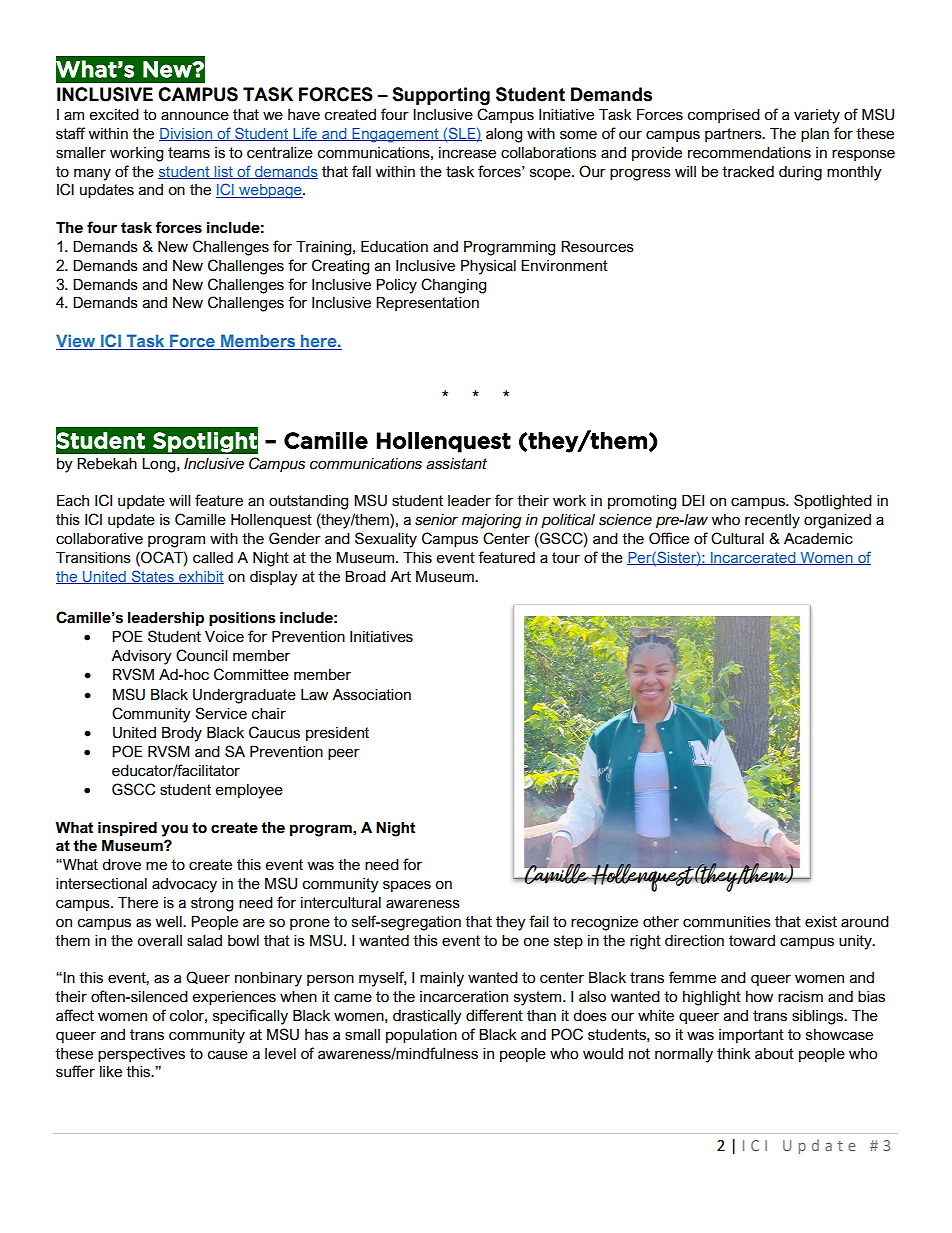  Describe the element at coordinates (693, 500) in the screenshot. I see `DEI` at that location.
